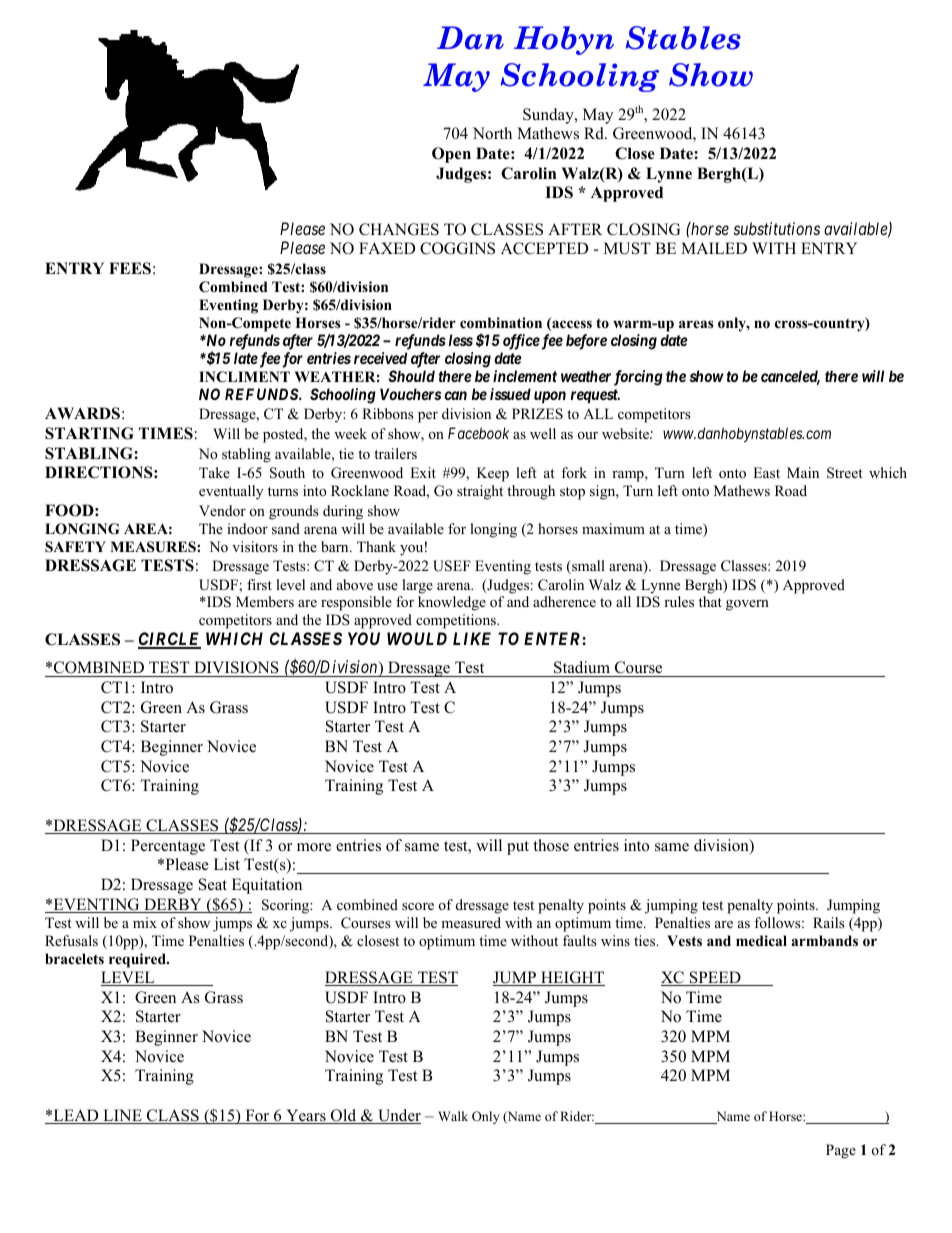 The image size is (952, 1233). I want to click on substitutions, so click(777, 228).
